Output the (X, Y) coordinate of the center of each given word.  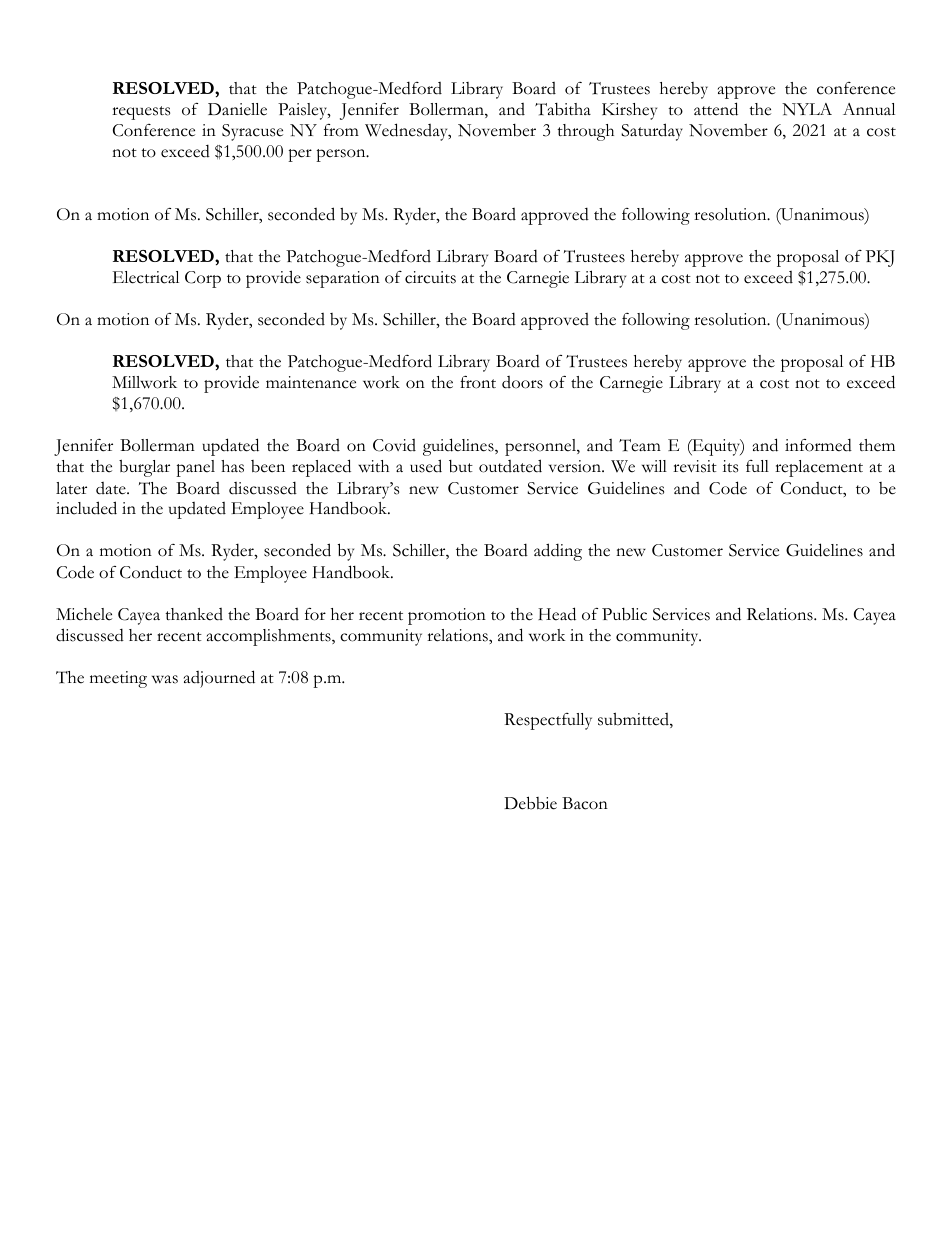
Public (624, 614)
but (461, 466)
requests (141, 113)
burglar (144, 468)
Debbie (530, 803)
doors (522, 382)
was (165, 679)
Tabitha (563, 109)
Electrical (146, 277)
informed (818, 445)
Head (557, 614)
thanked (194, 614)
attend (716, 109)
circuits (430, 277)
